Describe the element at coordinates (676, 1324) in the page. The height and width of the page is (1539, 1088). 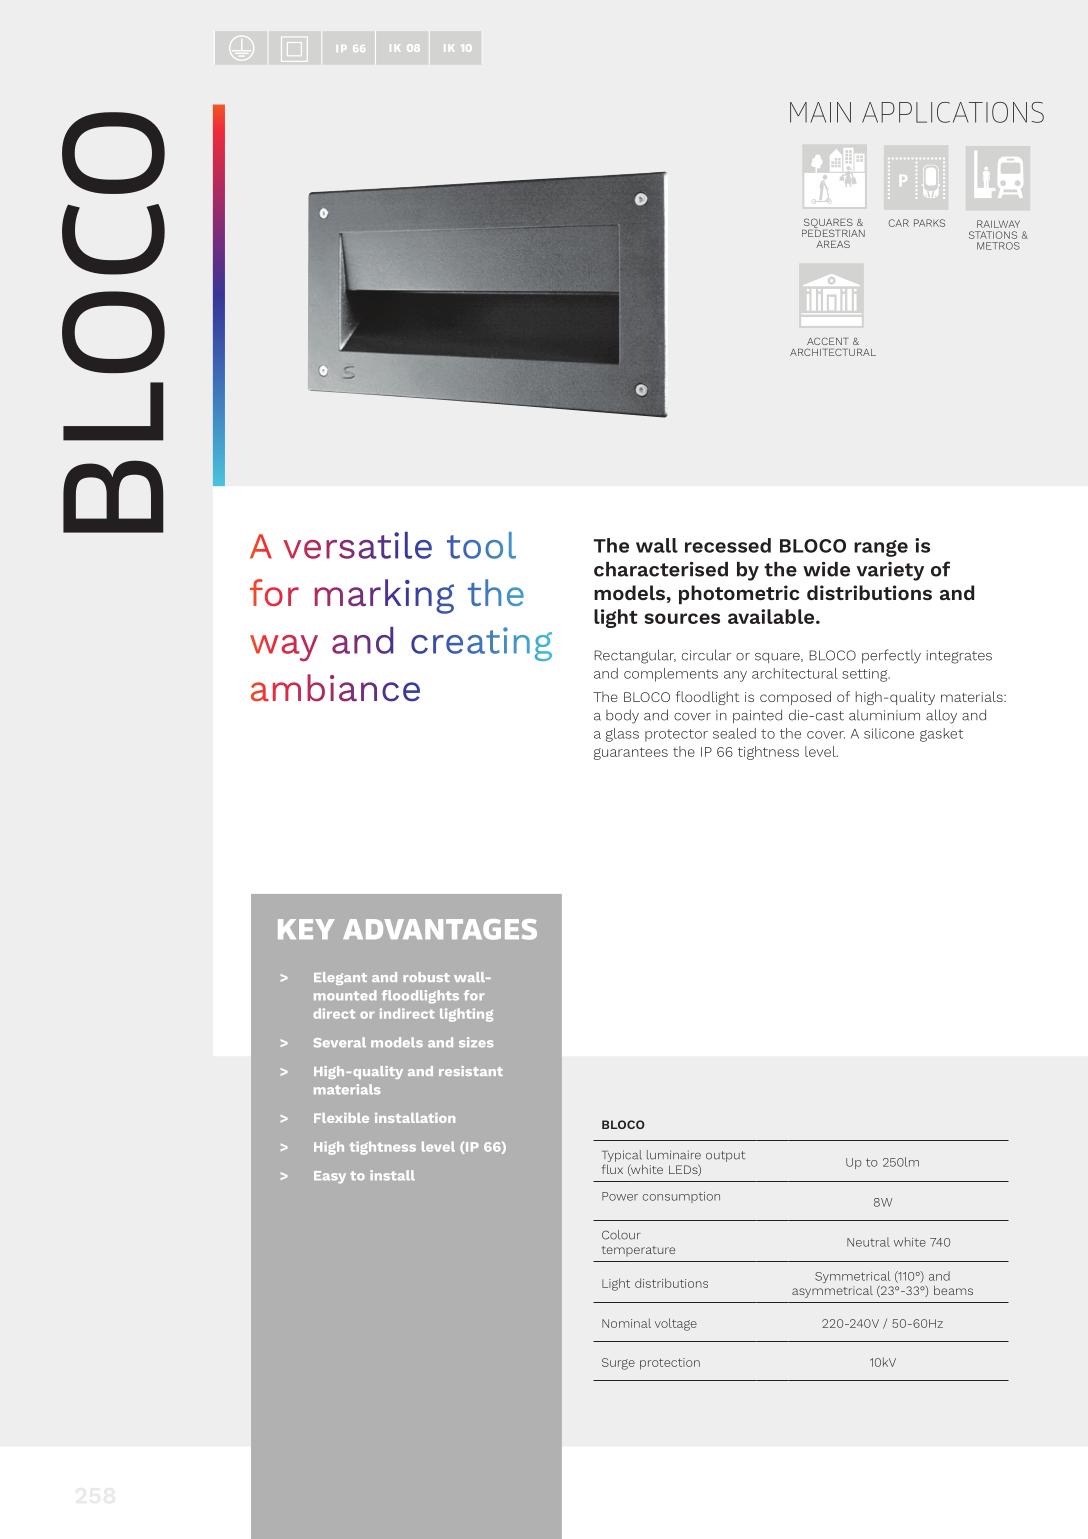
I see `voltage` at that location.
